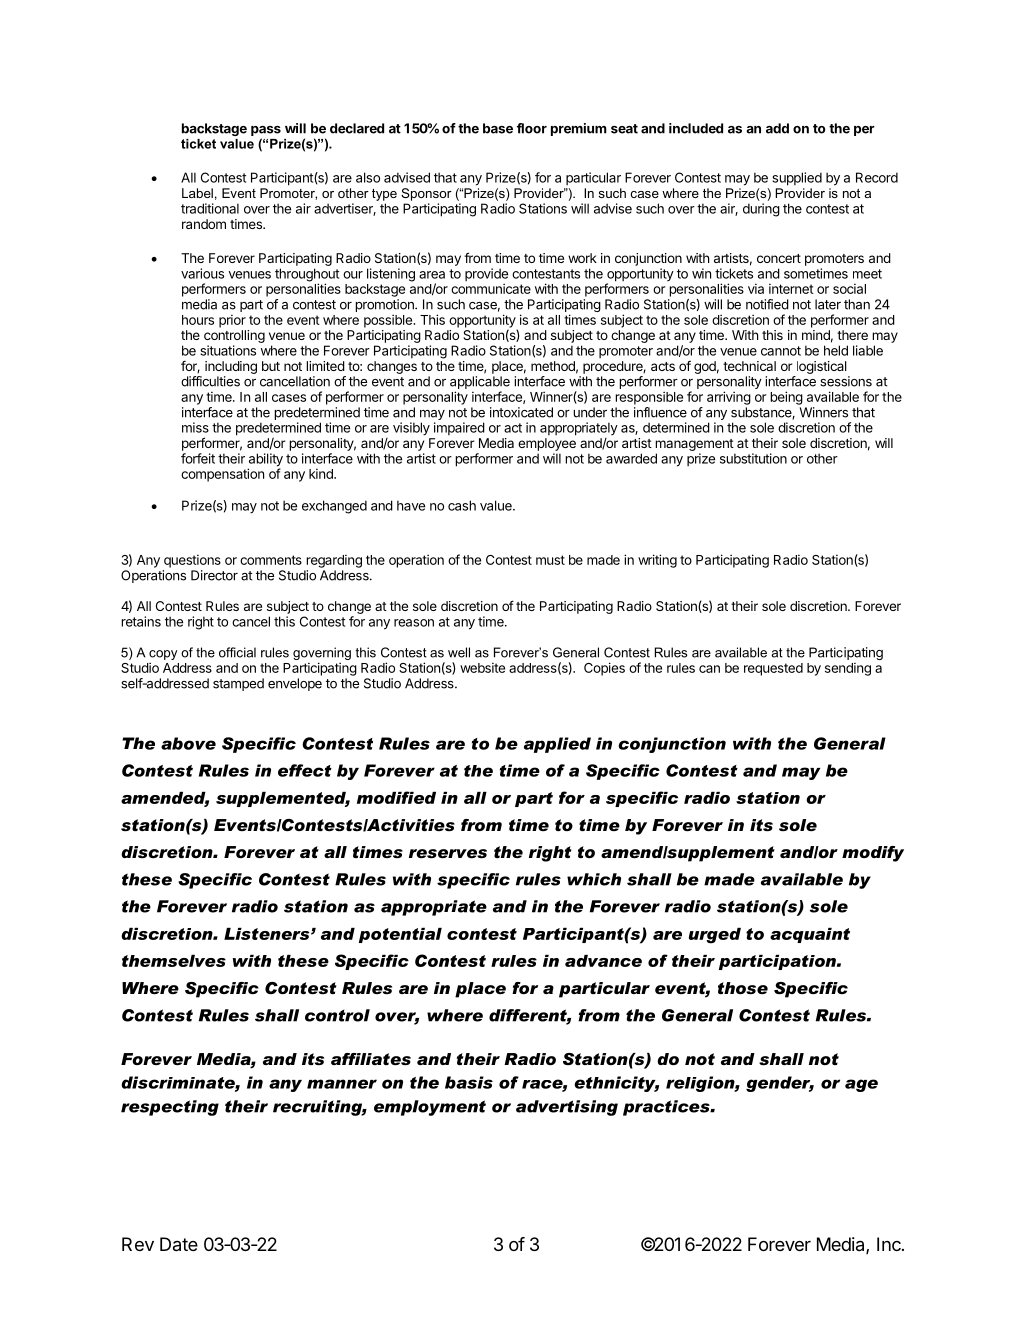 The image size is (1026, 1327). Describe the element at coordinates (743, 988) in the screenshot. I see `those` at that location.
